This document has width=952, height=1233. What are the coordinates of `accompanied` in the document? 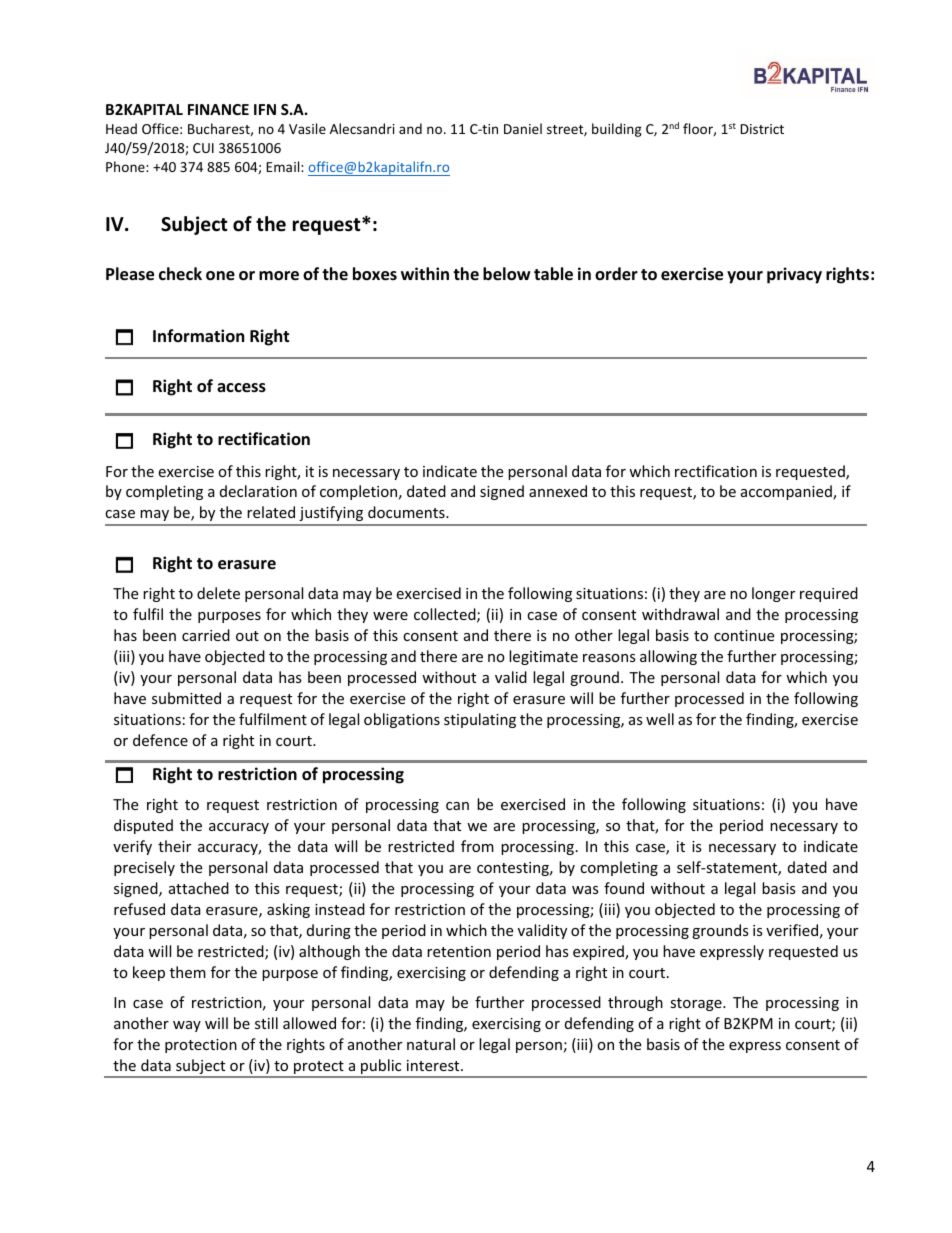 It's located at (787, 492).
